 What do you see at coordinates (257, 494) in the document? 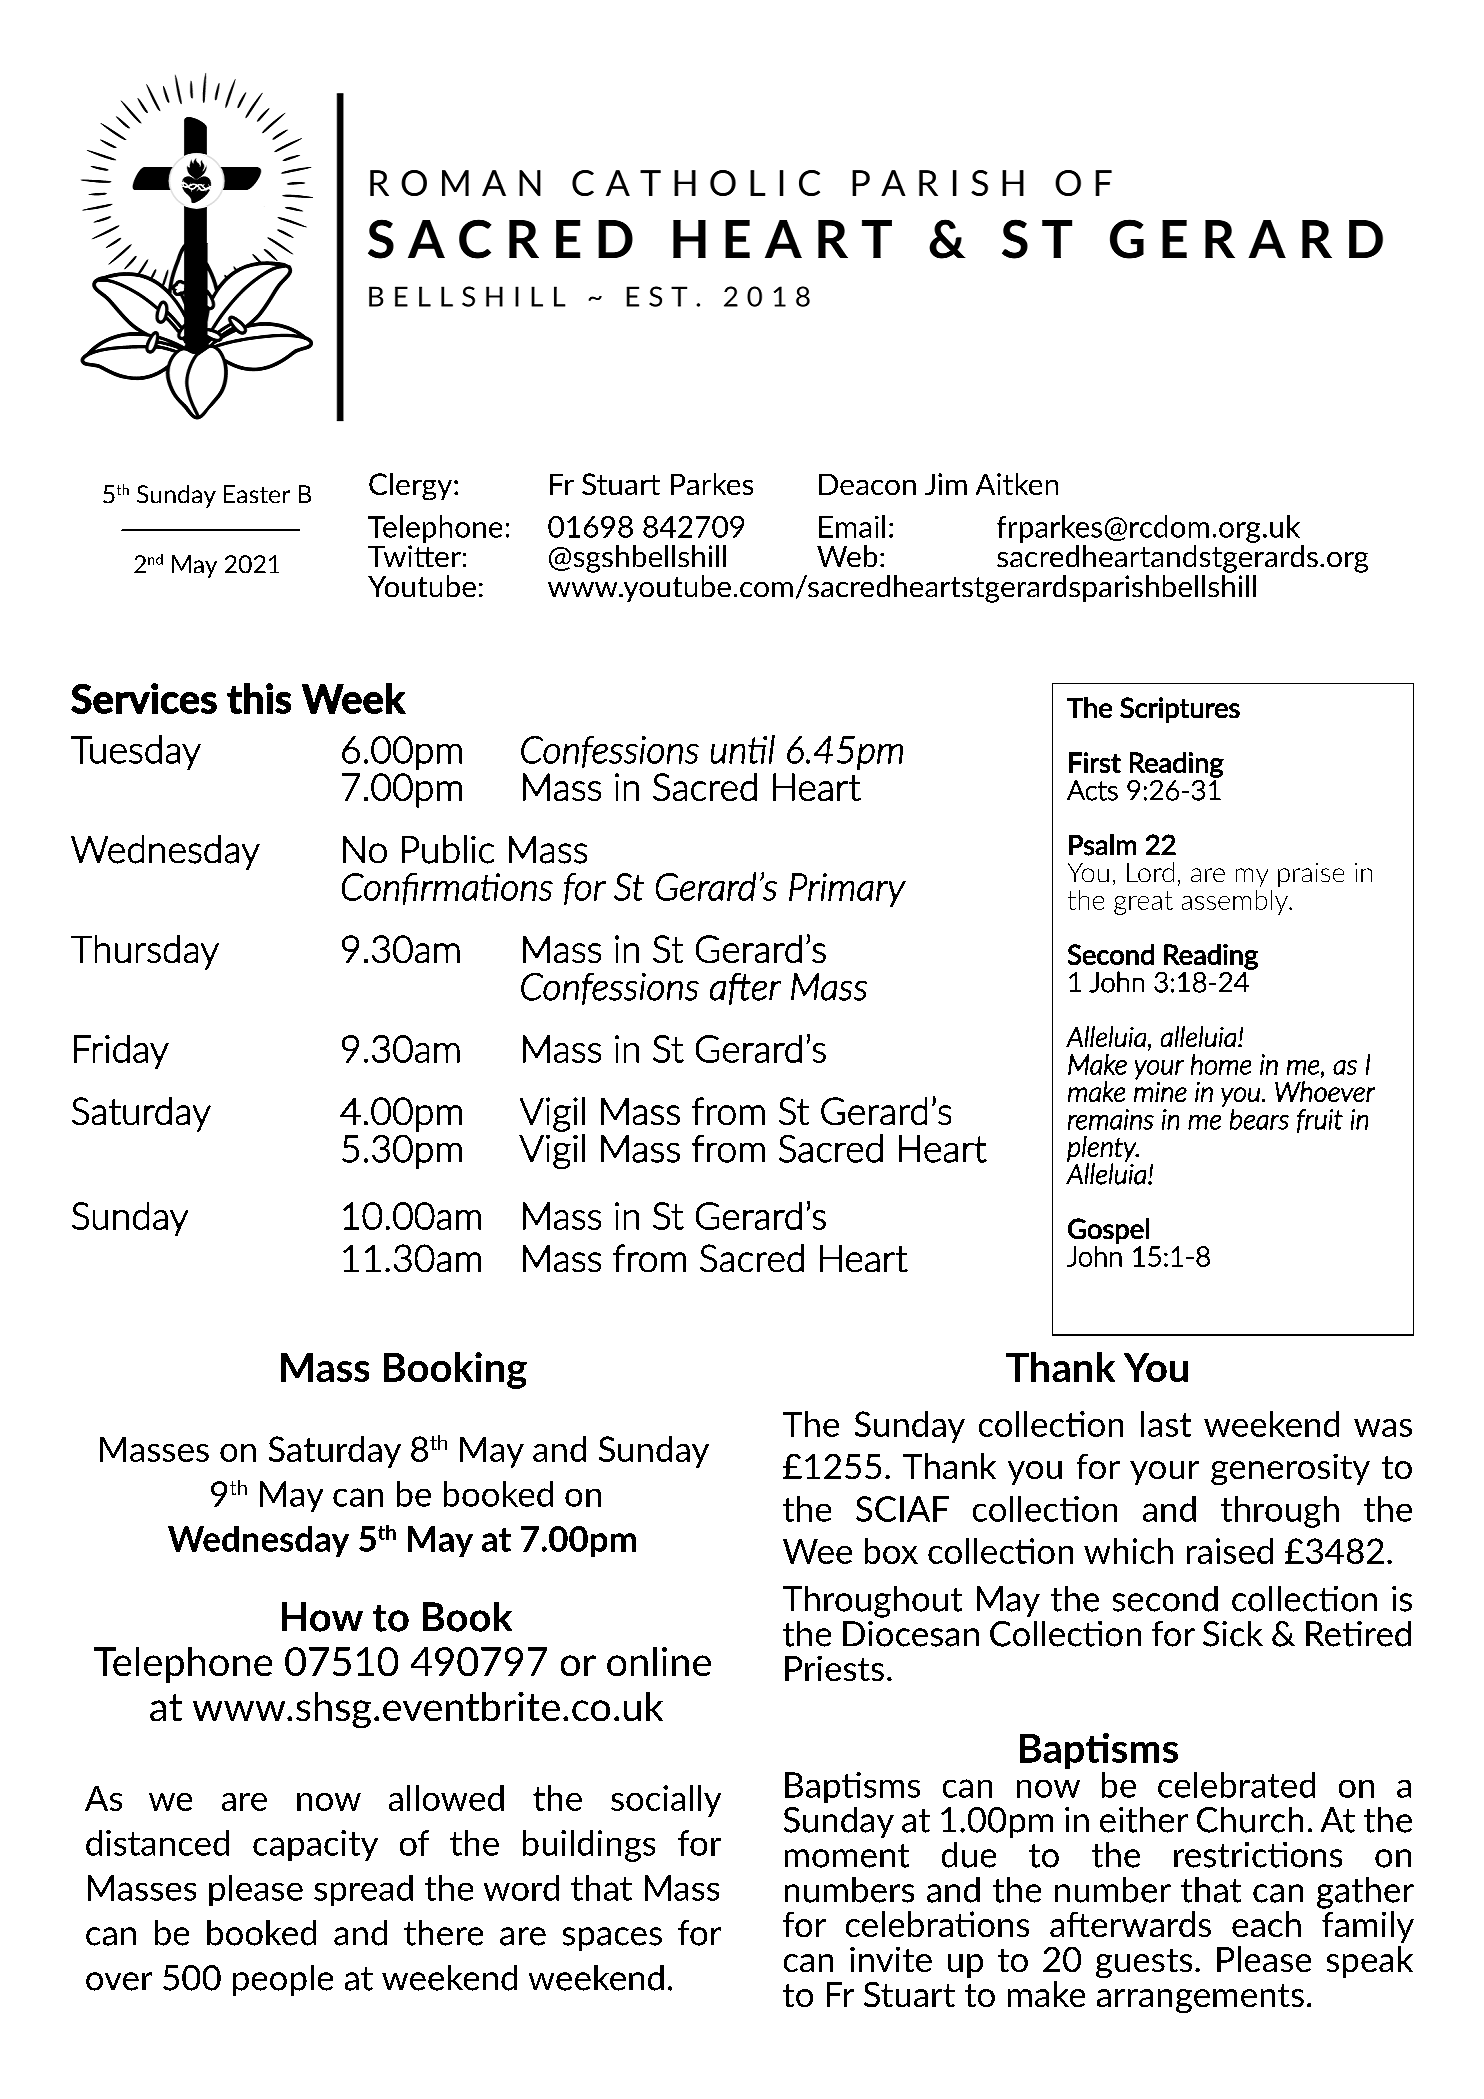
I see `Easter` at bounding box center [257, 494].
